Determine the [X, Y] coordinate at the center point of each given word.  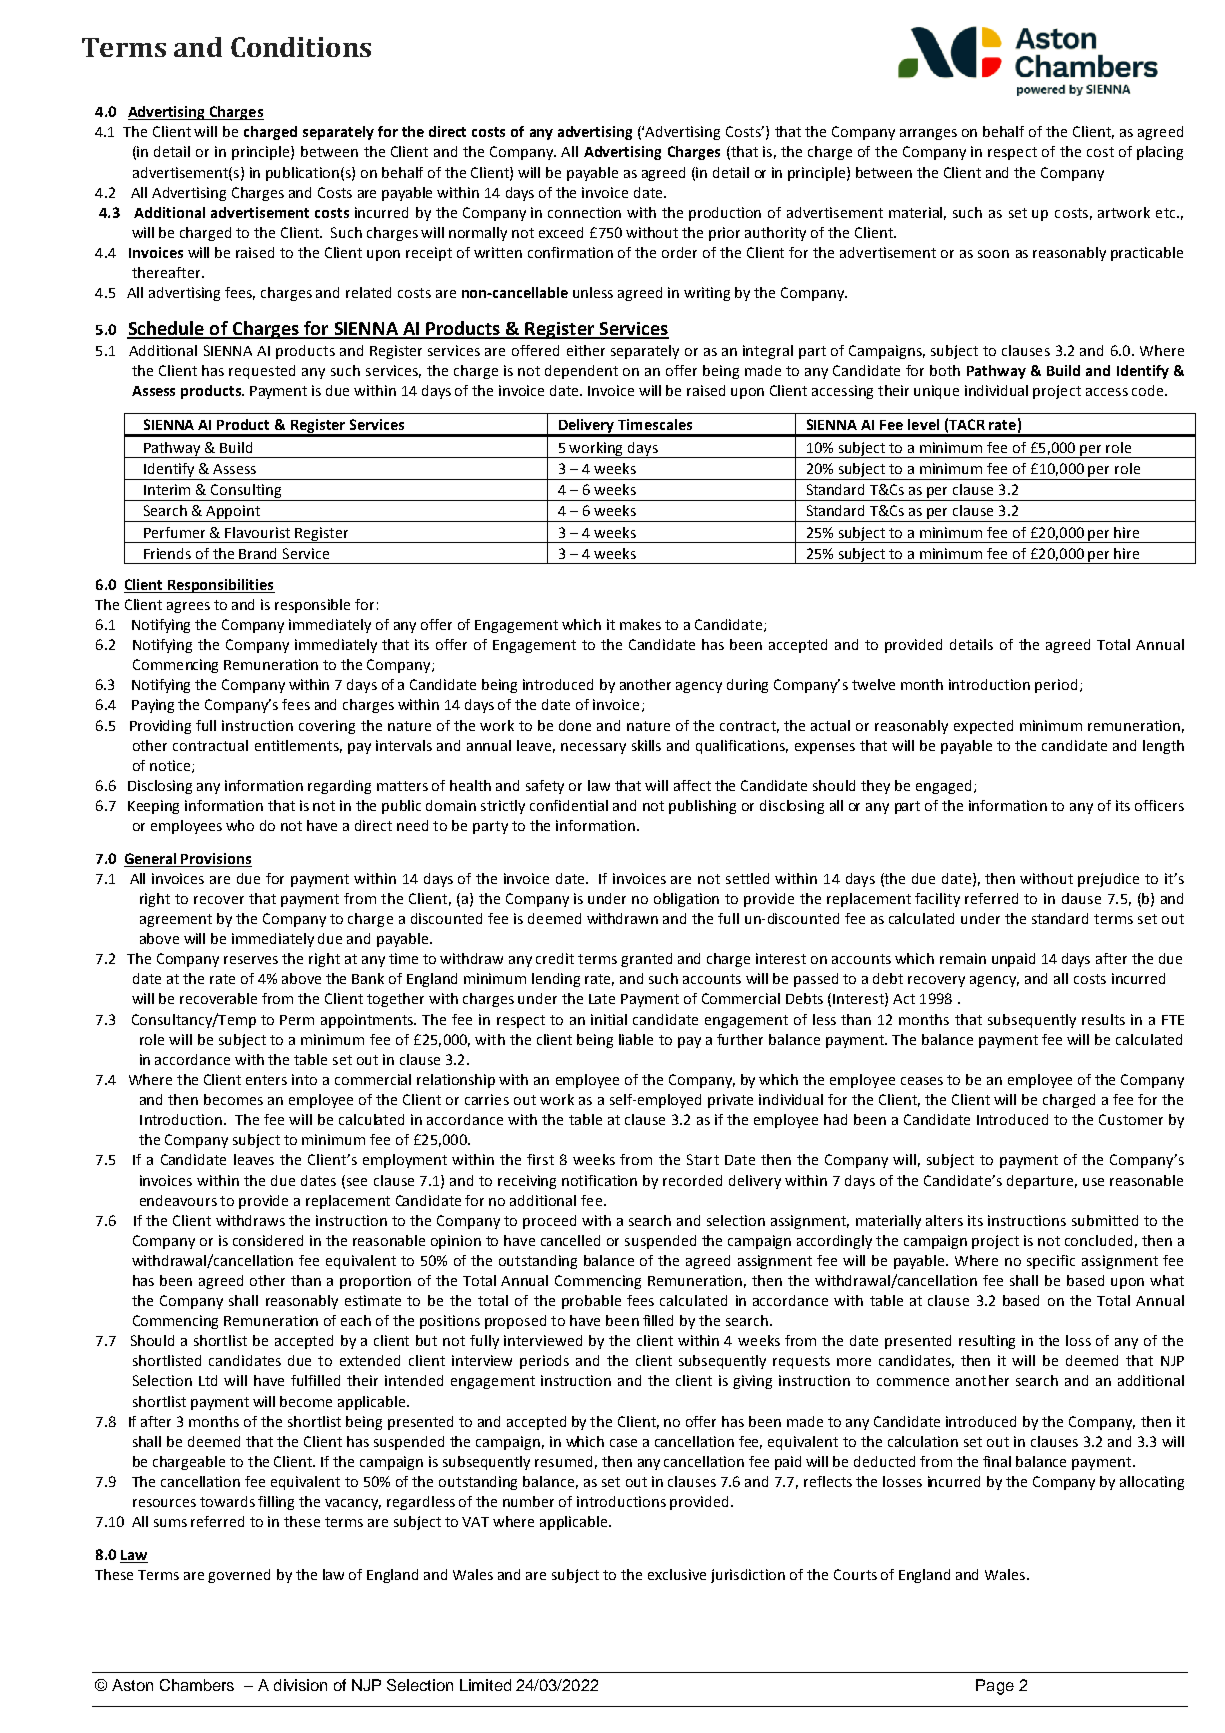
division [300, 1685]
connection [584, 212]
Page [995, 1687]
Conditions [301, 47]
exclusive [677, 1574]
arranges [928, 134]
